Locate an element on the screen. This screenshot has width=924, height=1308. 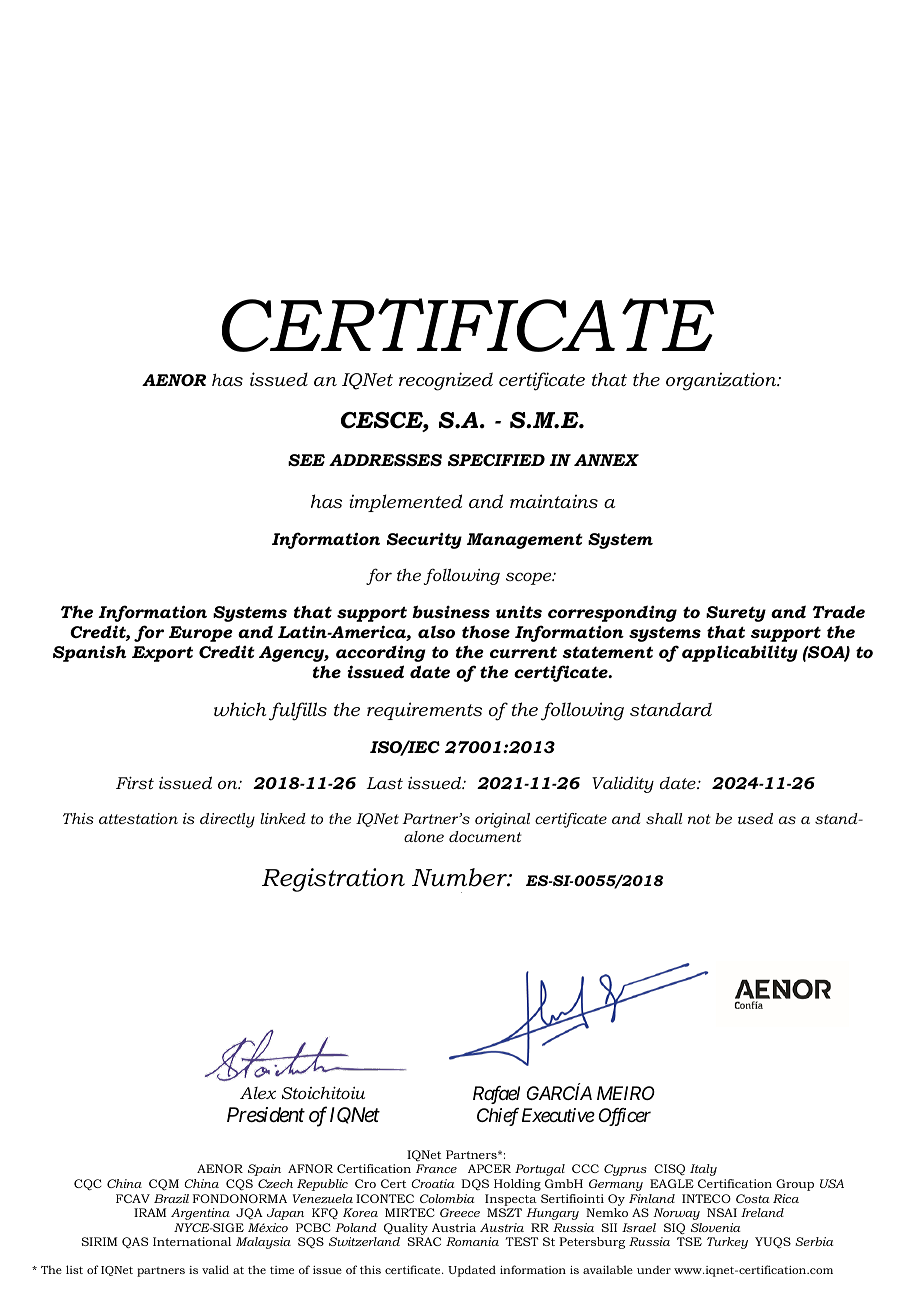
used is located at coordinates (755, 818).
